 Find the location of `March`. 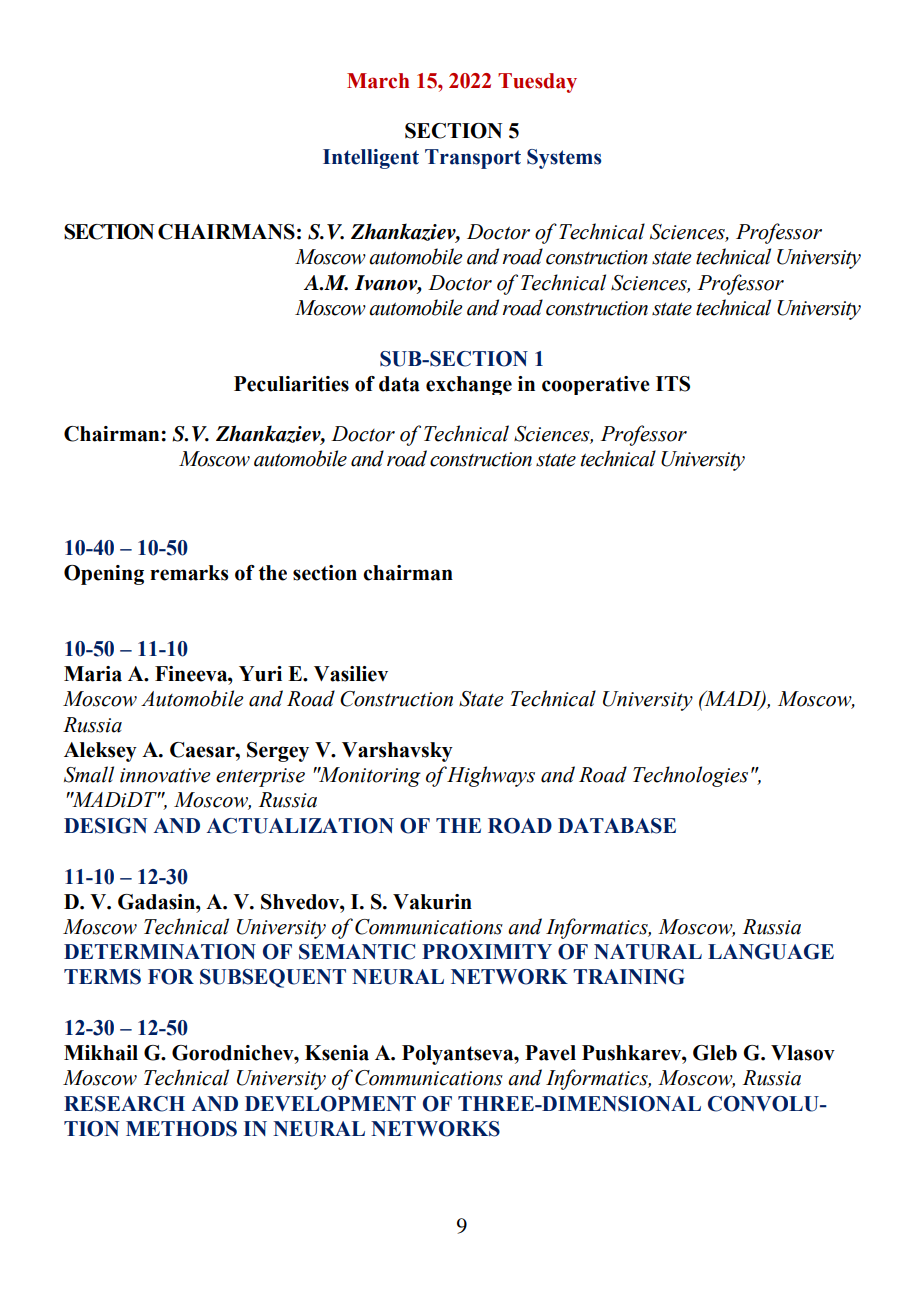

March is located at coordinates (378, 81).
